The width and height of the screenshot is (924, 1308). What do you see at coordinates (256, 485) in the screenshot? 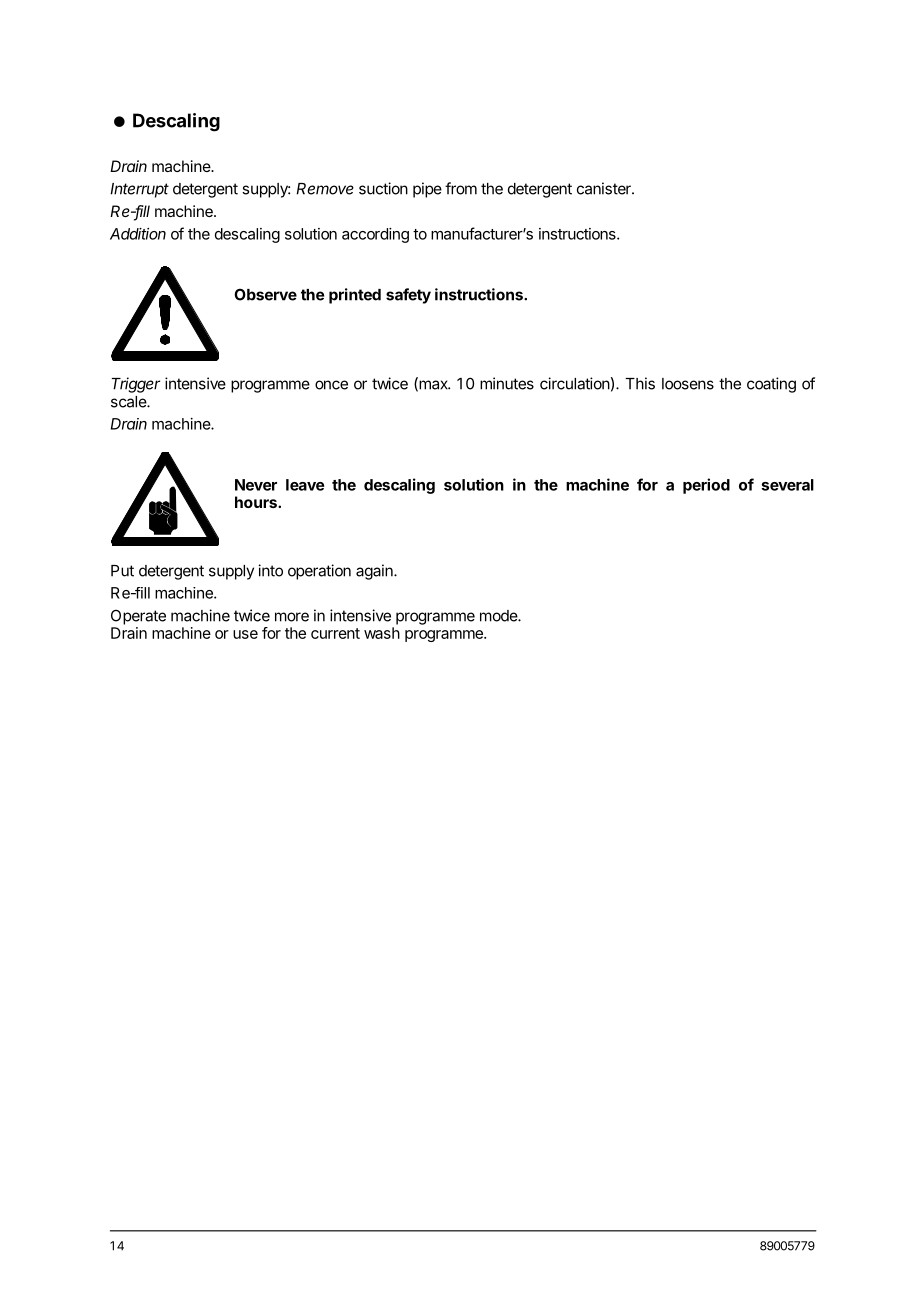
I see `Never` at bounding box center [256, 485].
